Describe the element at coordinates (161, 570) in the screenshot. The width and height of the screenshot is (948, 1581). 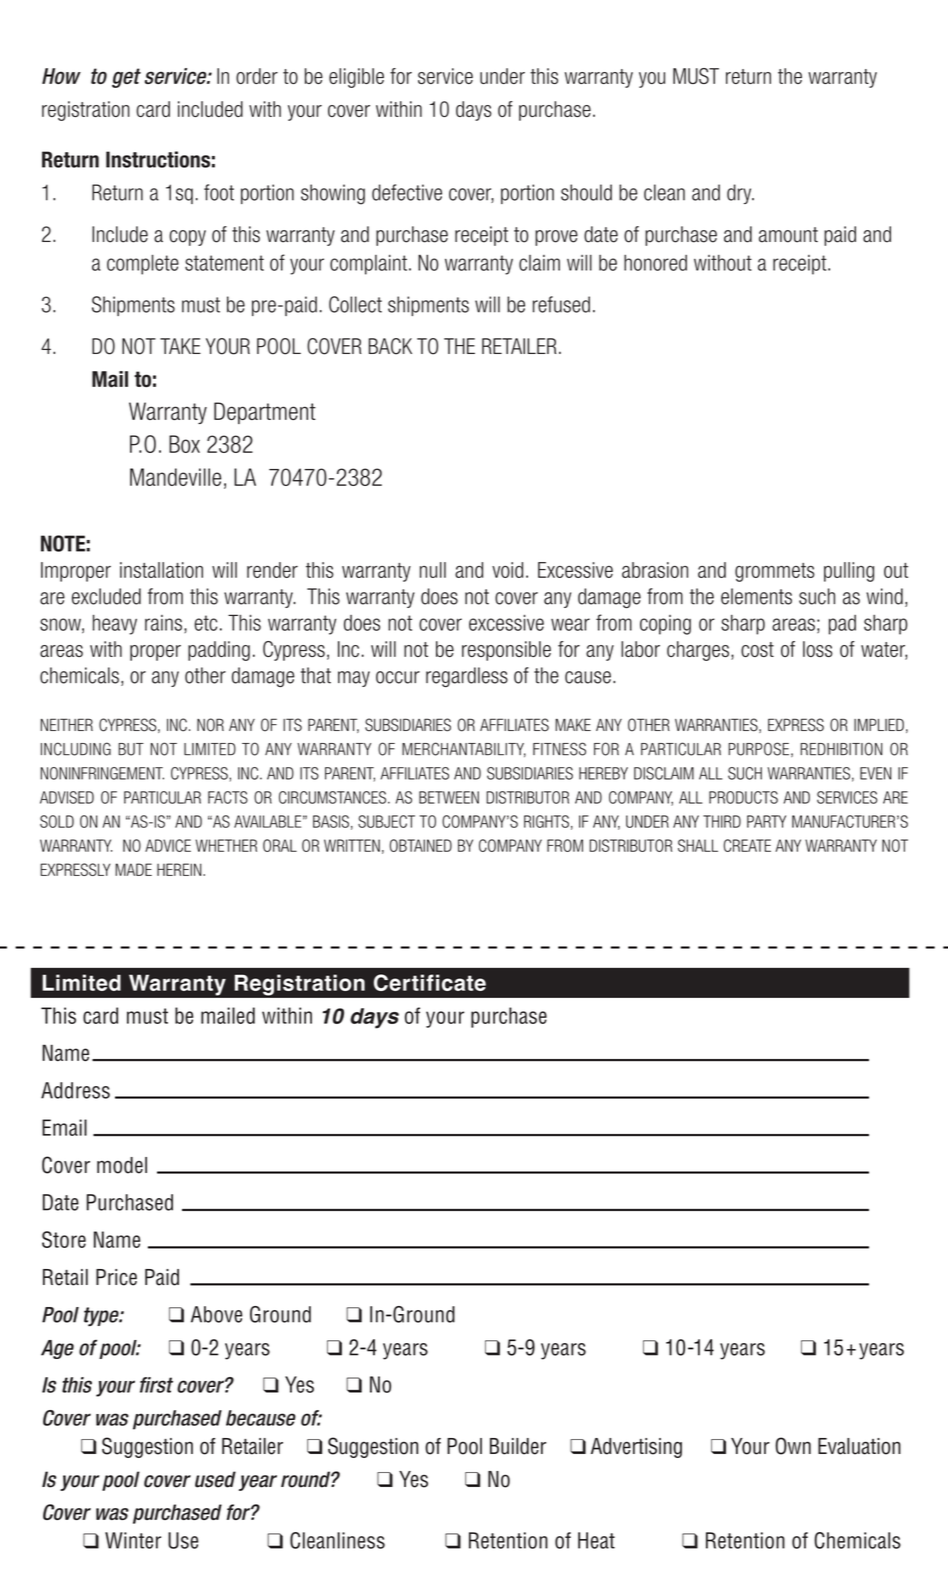
I see `installation` at that location.
